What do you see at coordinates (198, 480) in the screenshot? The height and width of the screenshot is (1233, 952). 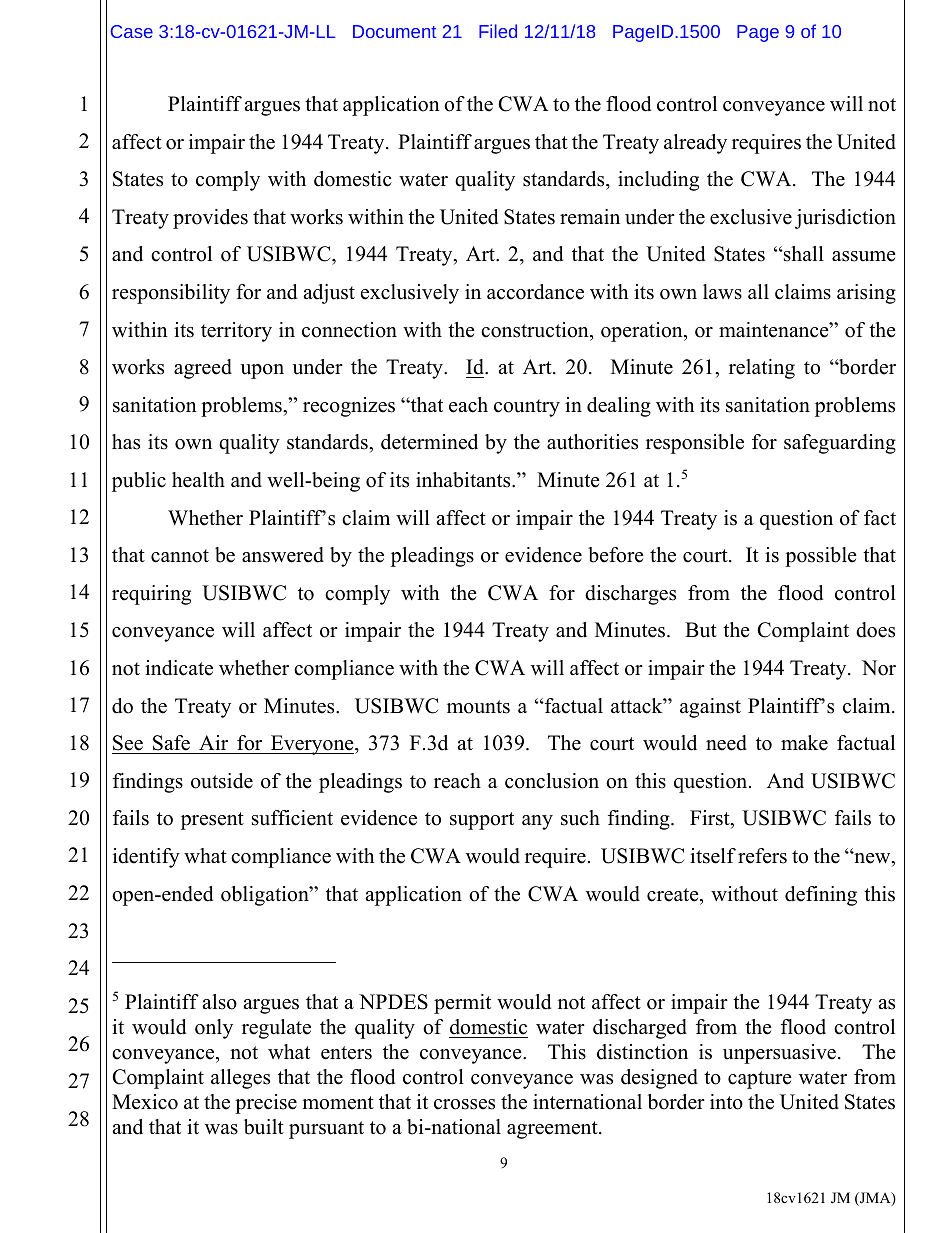 I see `health` at bounding box center [198, 480].
